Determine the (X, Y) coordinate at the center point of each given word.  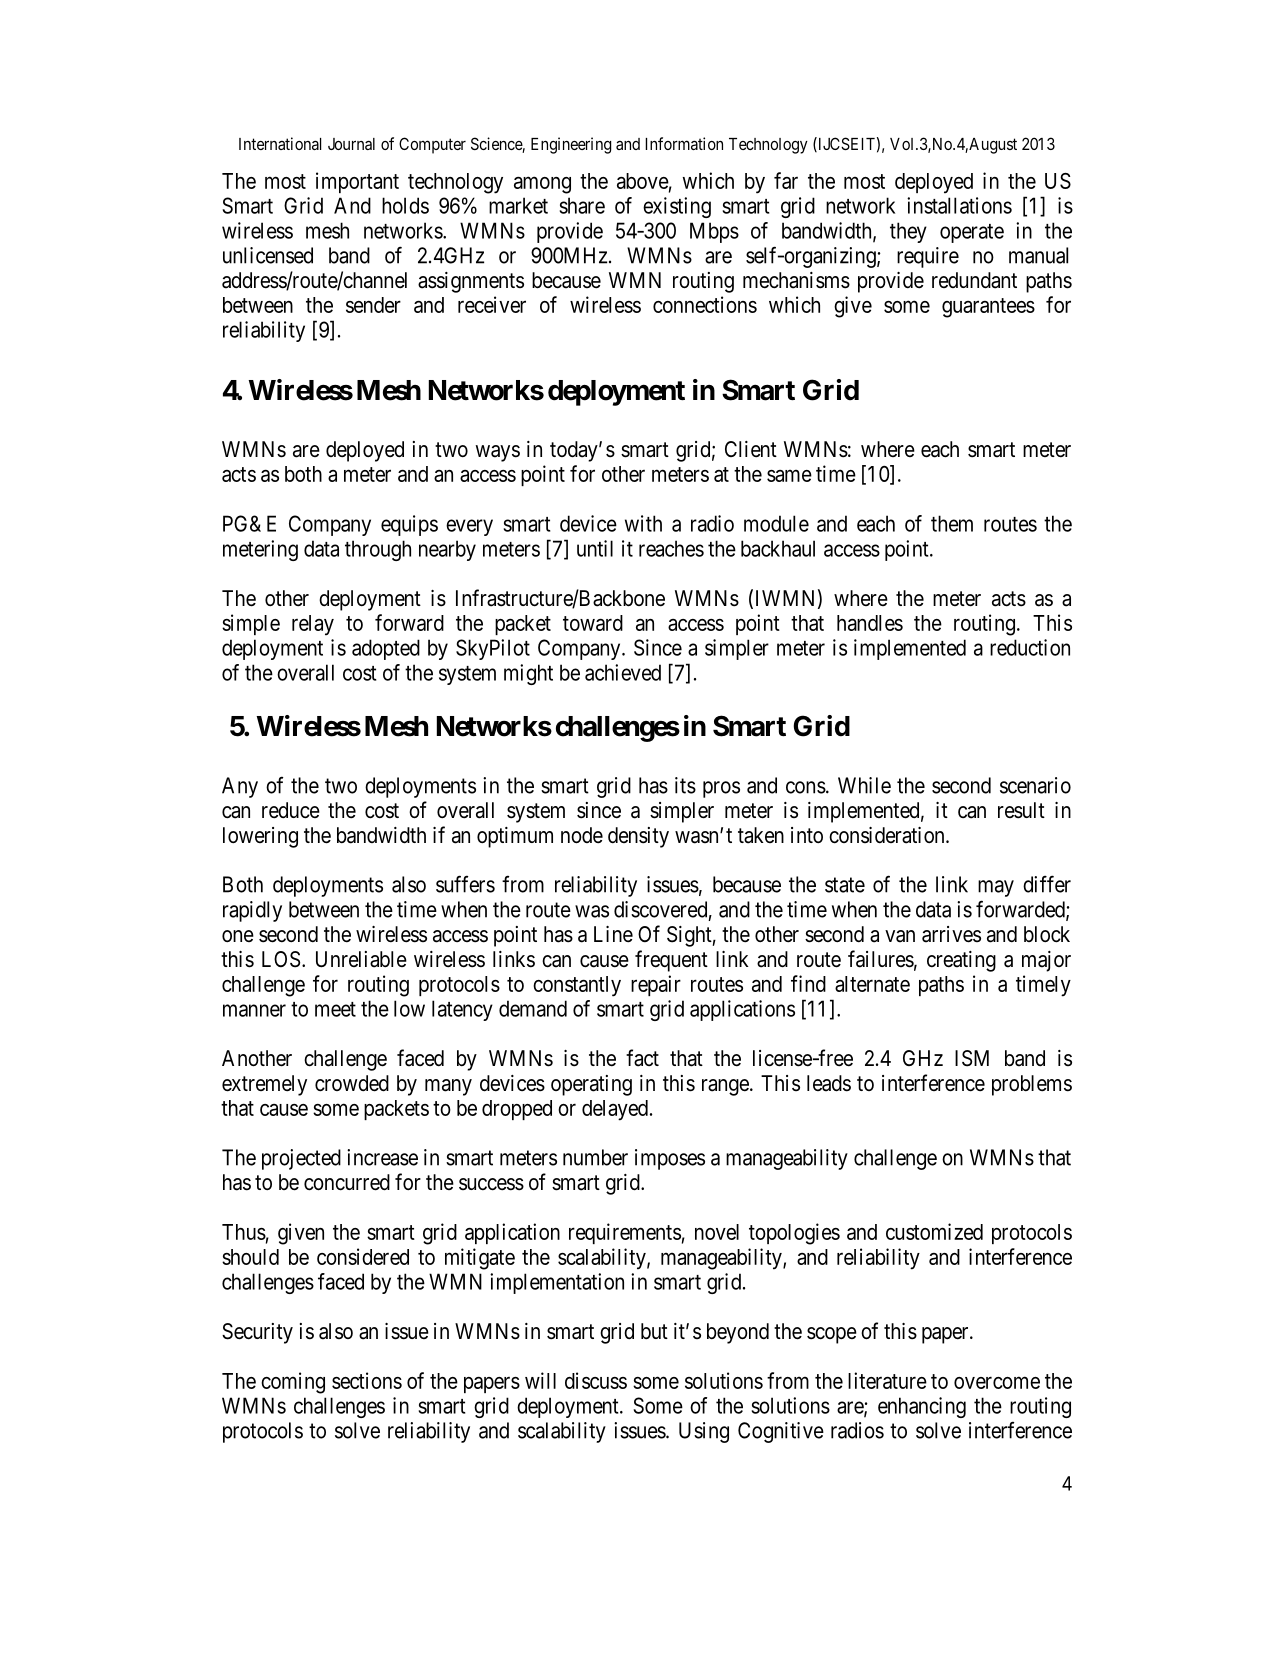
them (952, 523)
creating (961, 961)
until (595, 548)
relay (313, 625)
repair (656, 985)
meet (335, 1009)
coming (293, 1383)
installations (959, 205)
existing (677, 207)
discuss (596, 1380)
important (357, 182)
